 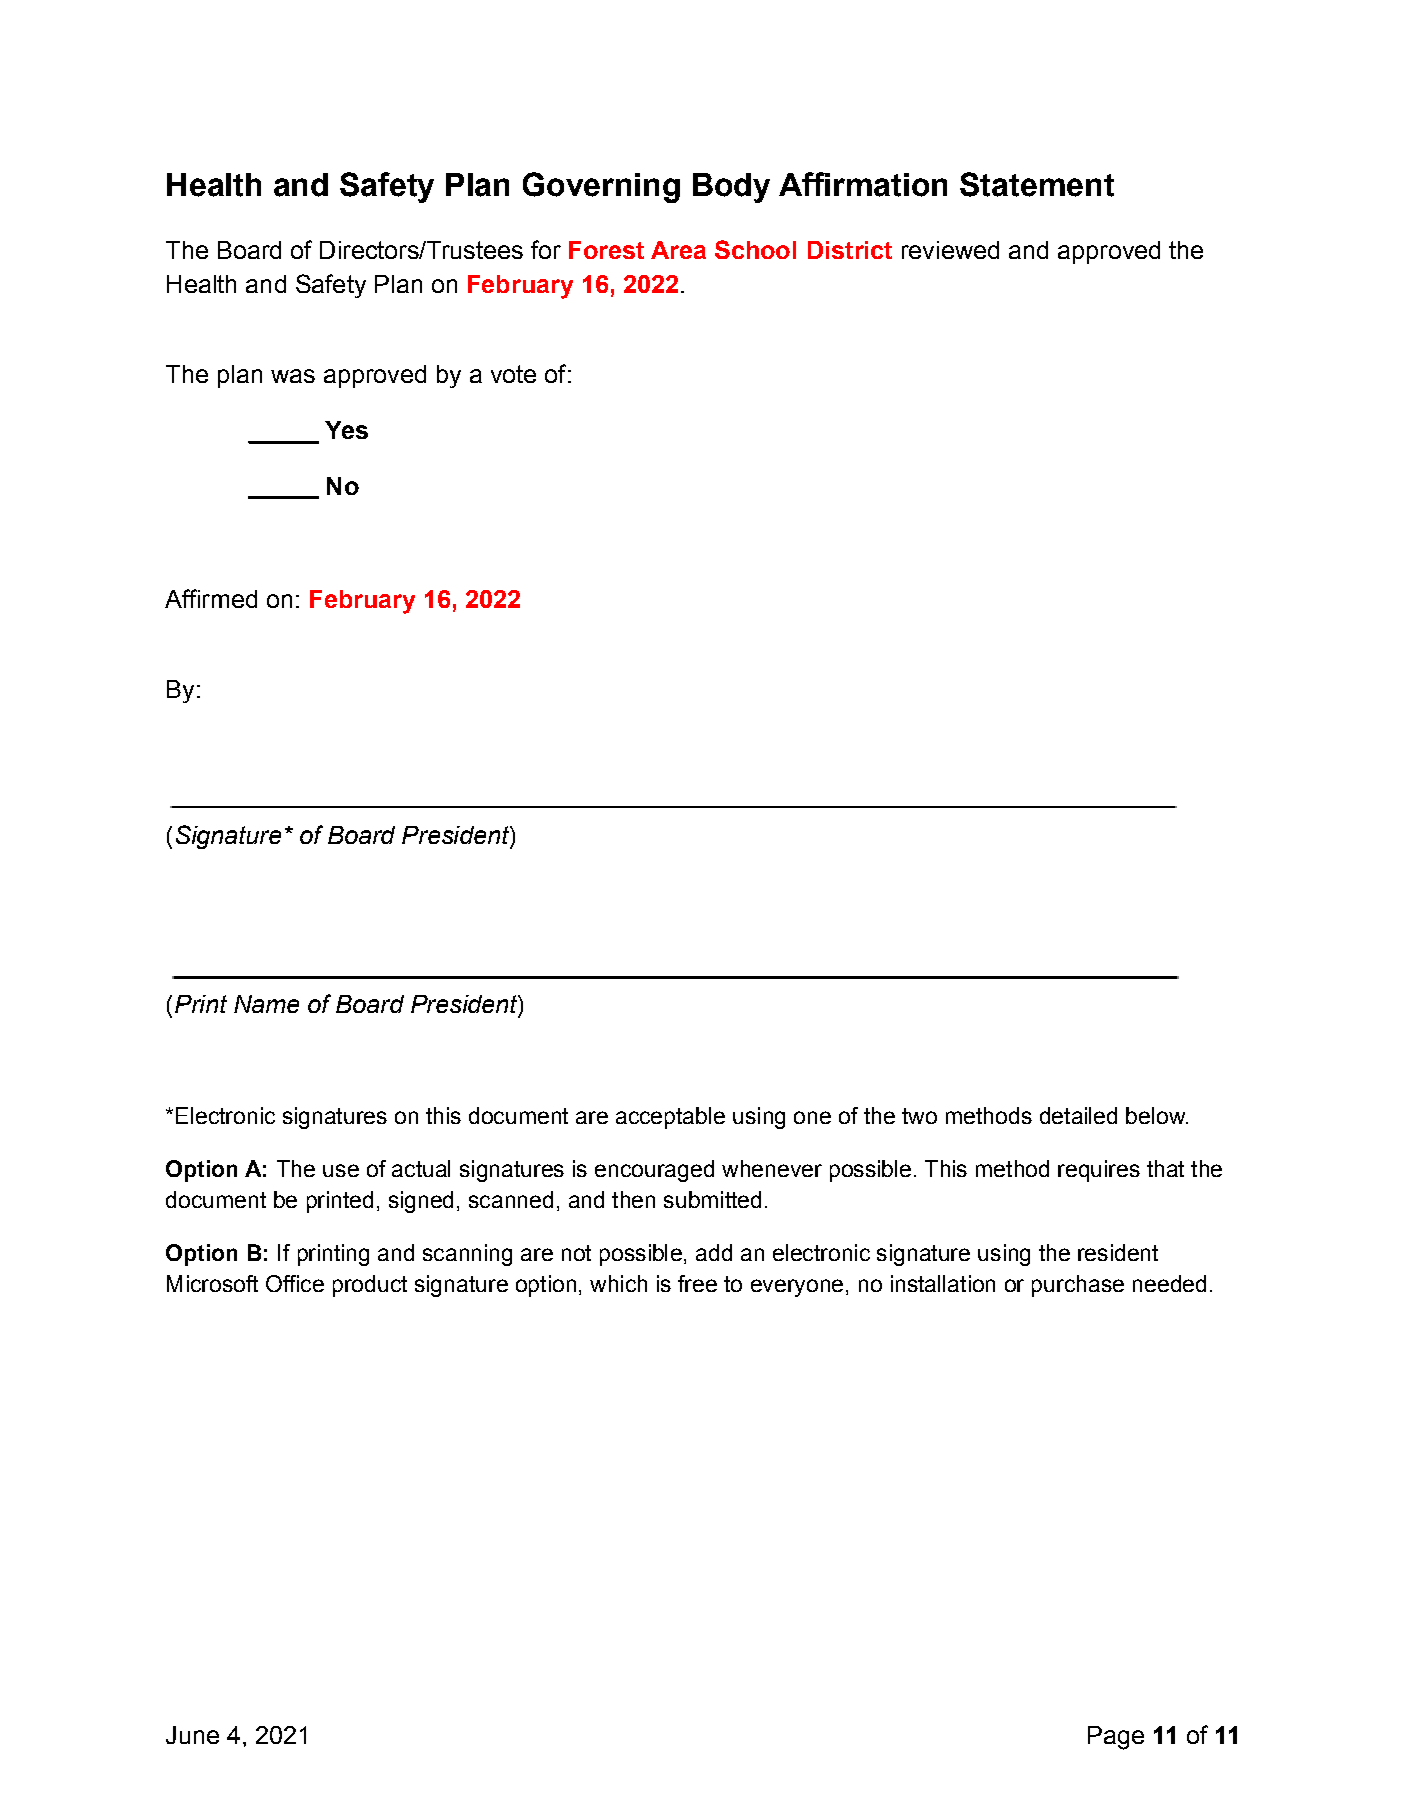 I want to click on Name, so click(x=266, y=1004).
